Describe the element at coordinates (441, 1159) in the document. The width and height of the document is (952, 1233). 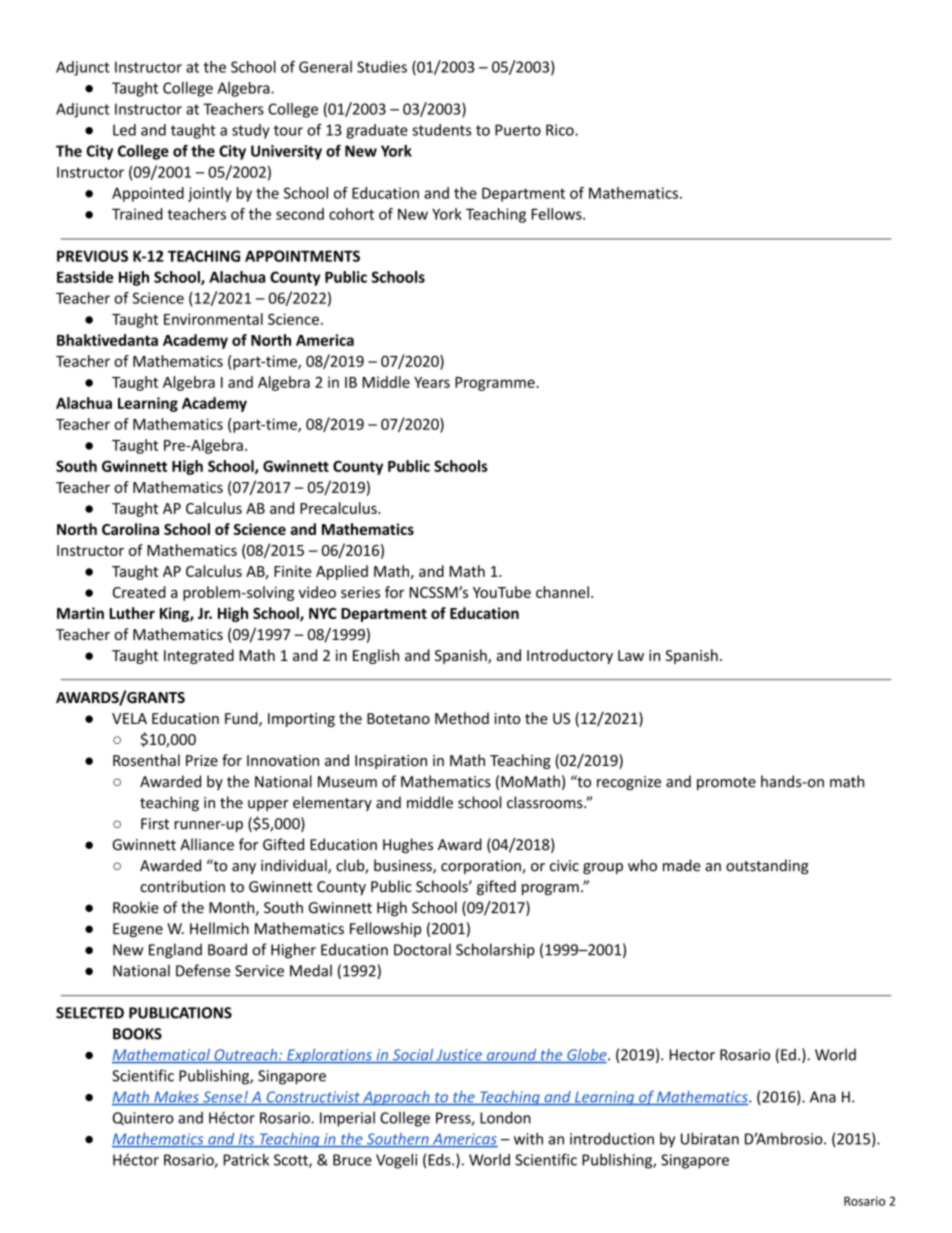
I see `Eds` at that location.
